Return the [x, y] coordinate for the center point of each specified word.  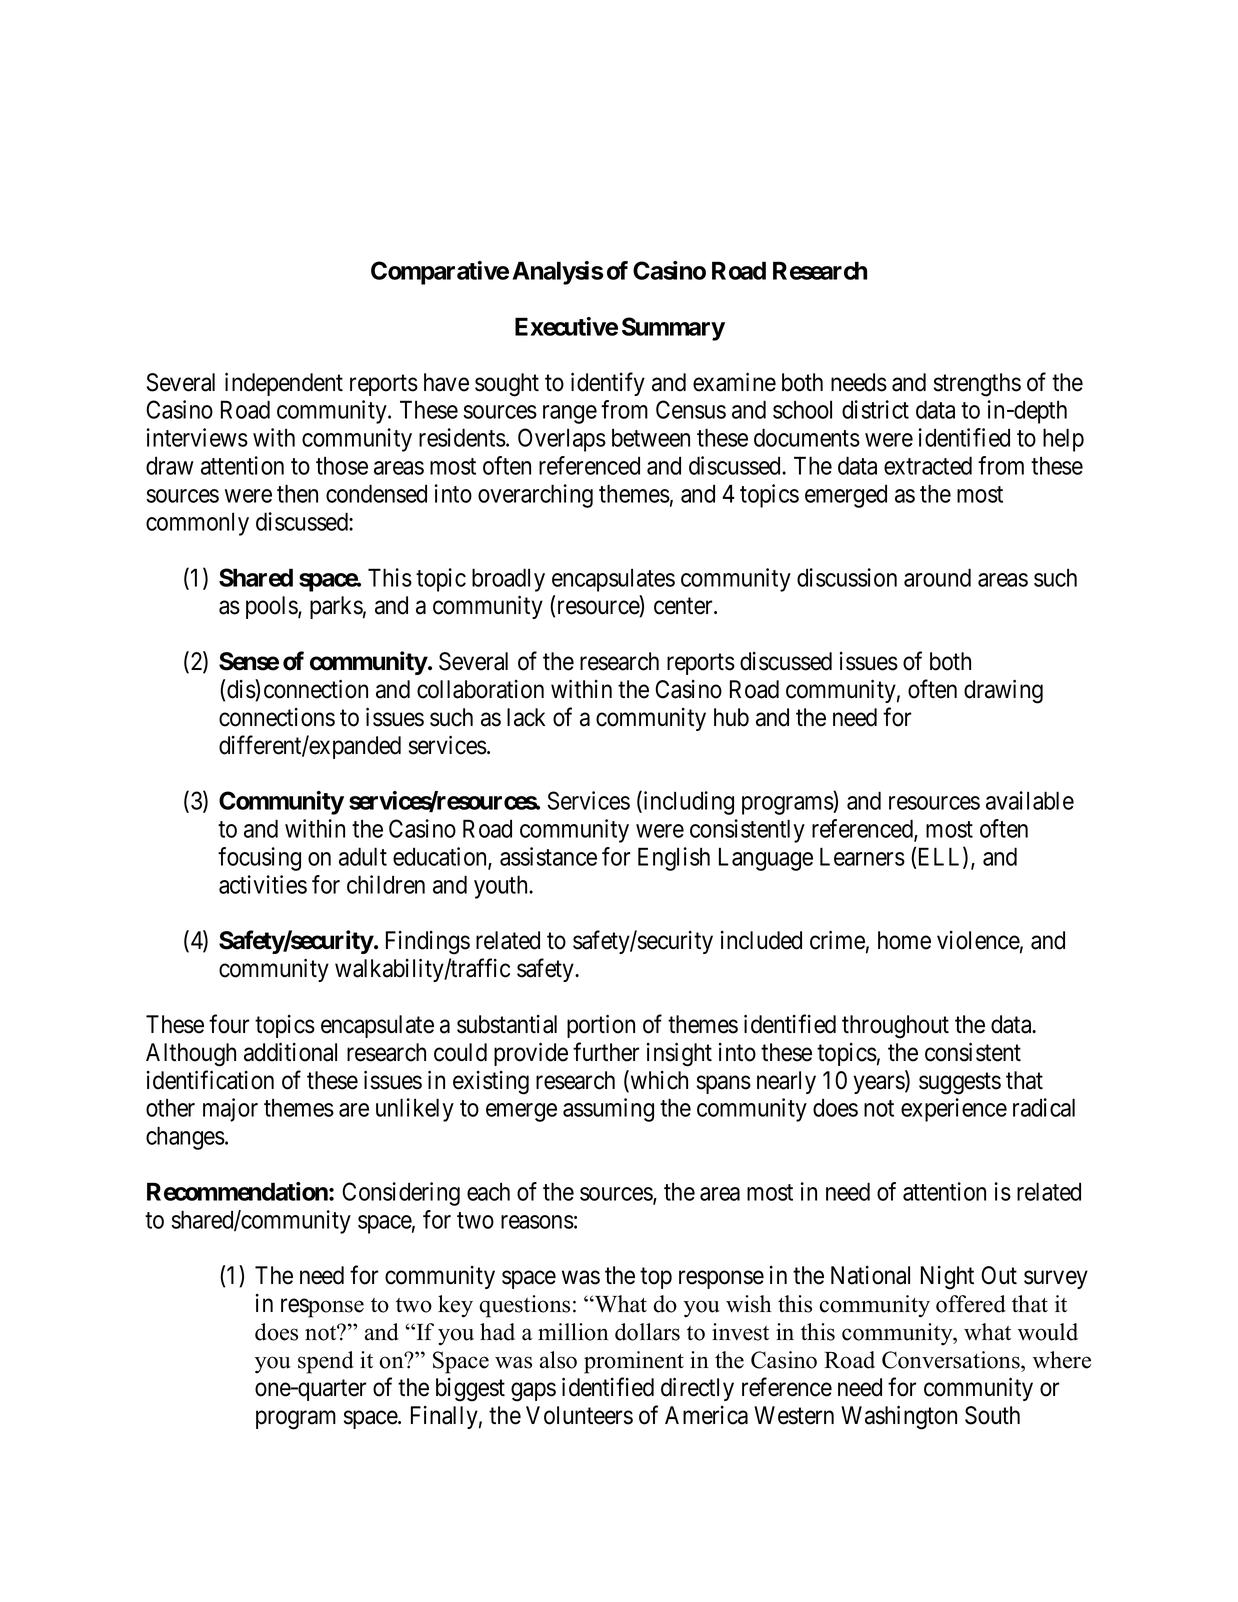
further [606, 1052]
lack [526, 717]
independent [284, 384]
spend [326, 1362]
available [1030, 800]
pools [272, 607]
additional [290, 1052]
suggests [960, 1083]
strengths [977, 385]
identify [608, 384]
